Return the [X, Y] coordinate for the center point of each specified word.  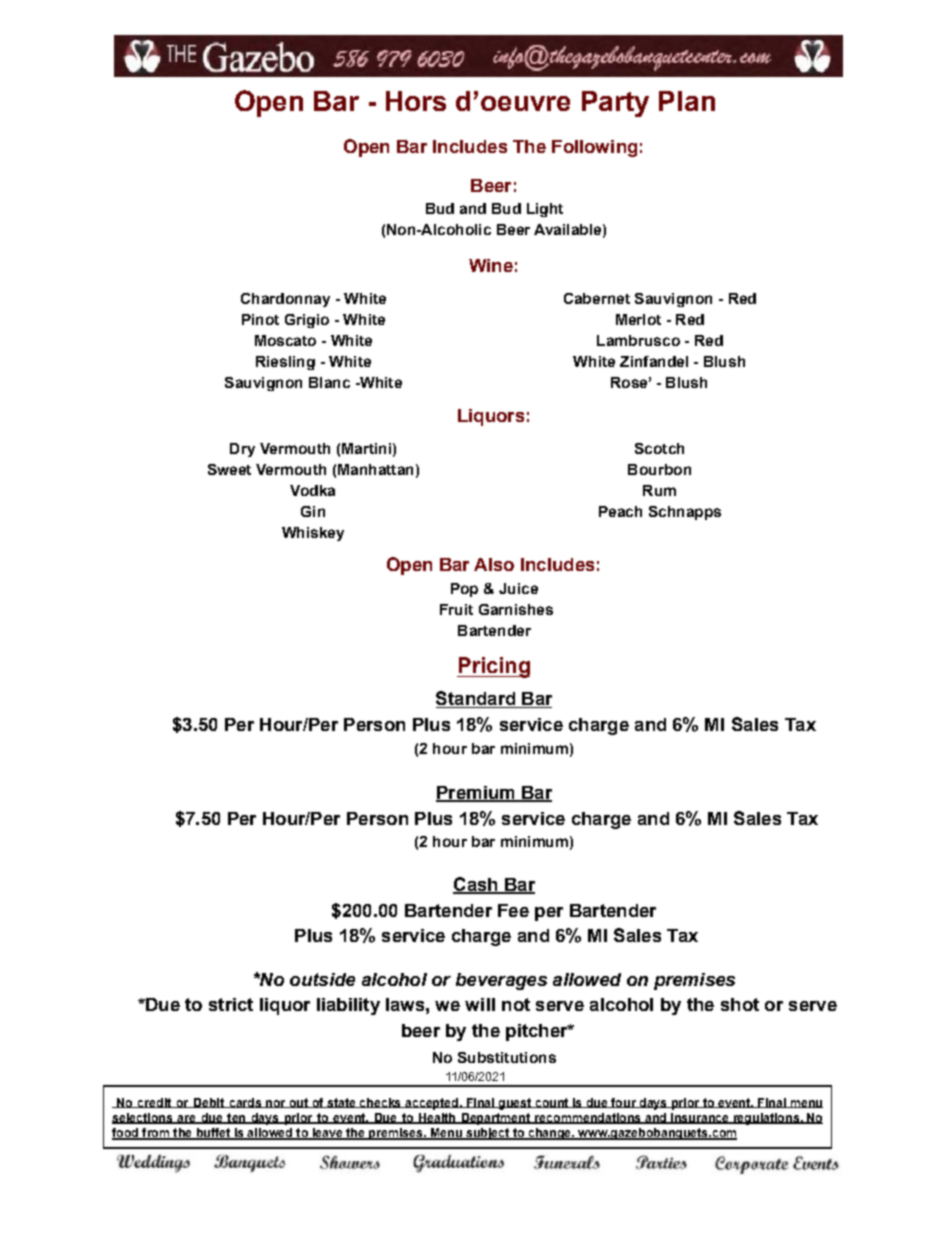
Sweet [229, 469]
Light [545, 210]
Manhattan [375, 469]
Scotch [659, 448]
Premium [476, 794]
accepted [431, 1104]
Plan [687, 101]
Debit [208, 1103]
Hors [416, 101]
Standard [477, 699]
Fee [513, 910]
